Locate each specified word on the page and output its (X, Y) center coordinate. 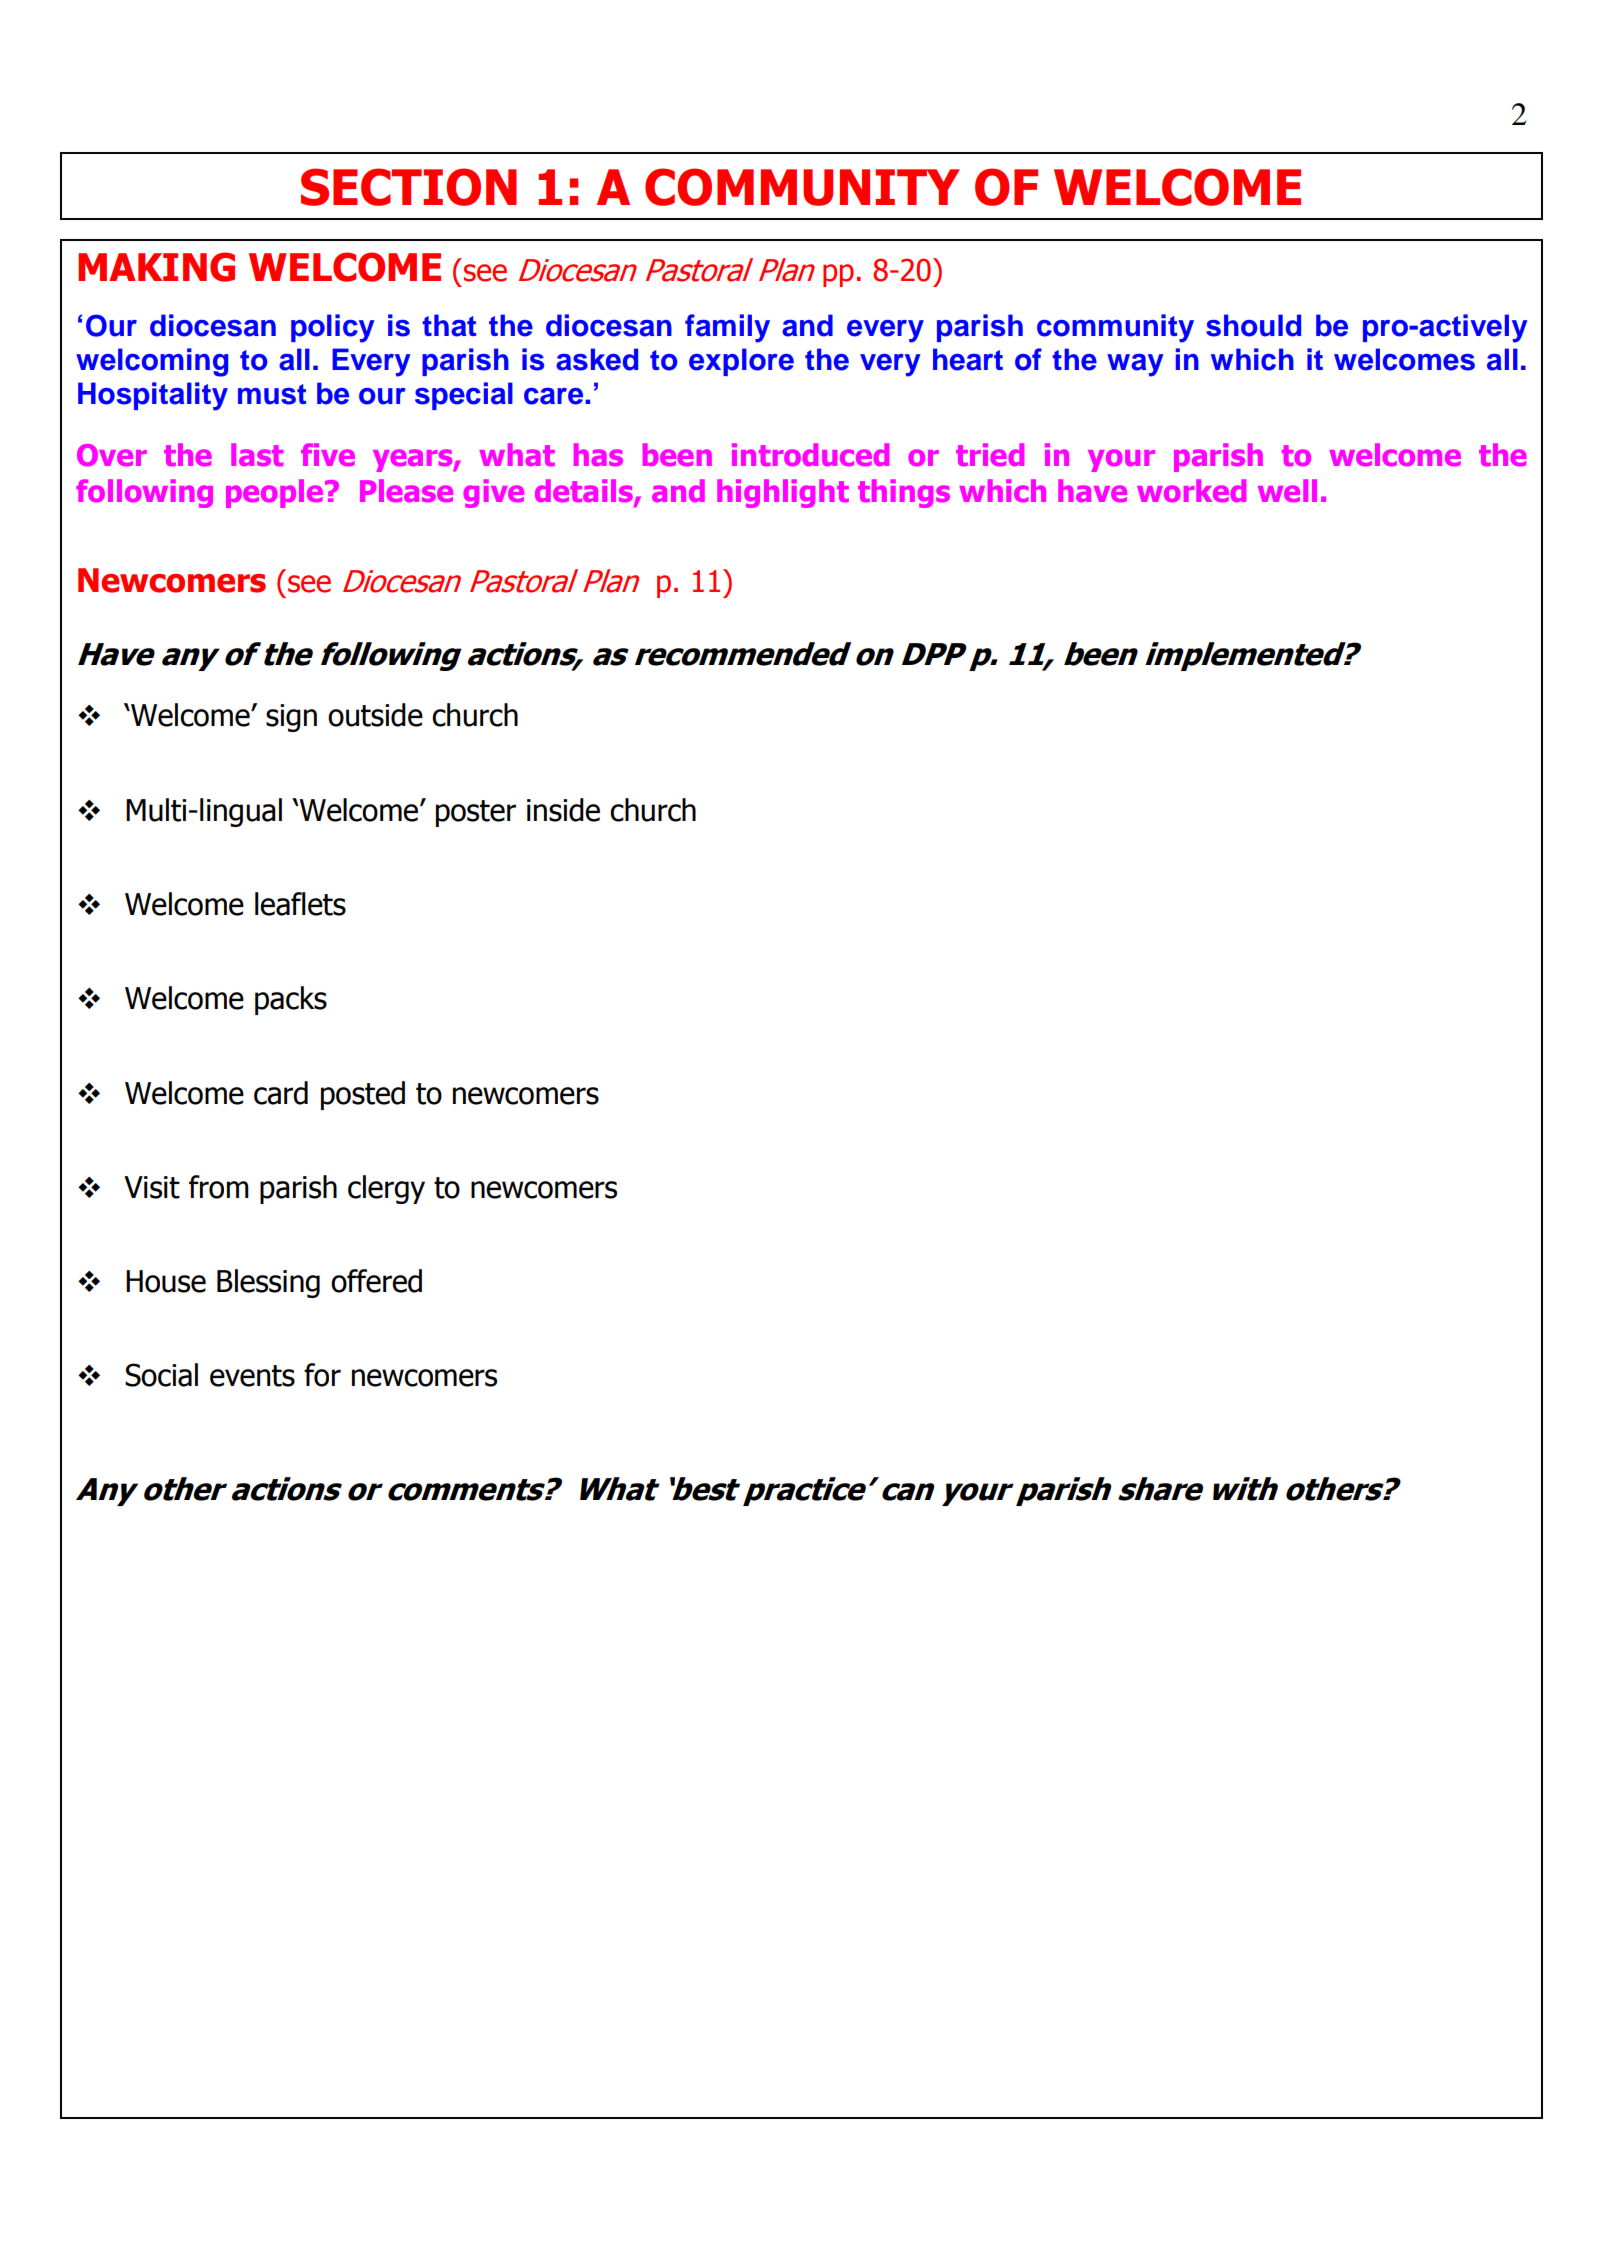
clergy (386, 1189)
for (322, 1375)
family (727, 328)
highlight (783, 493)
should (1253, 325)
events (252, 1376)
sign (291, 718)
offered (376, 1281)
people (276, 493)
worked (1191, 490)
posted (363, 1095)
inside (563, 810)
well (1287, 490)
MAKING (156, 267)
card (281, 1093)
